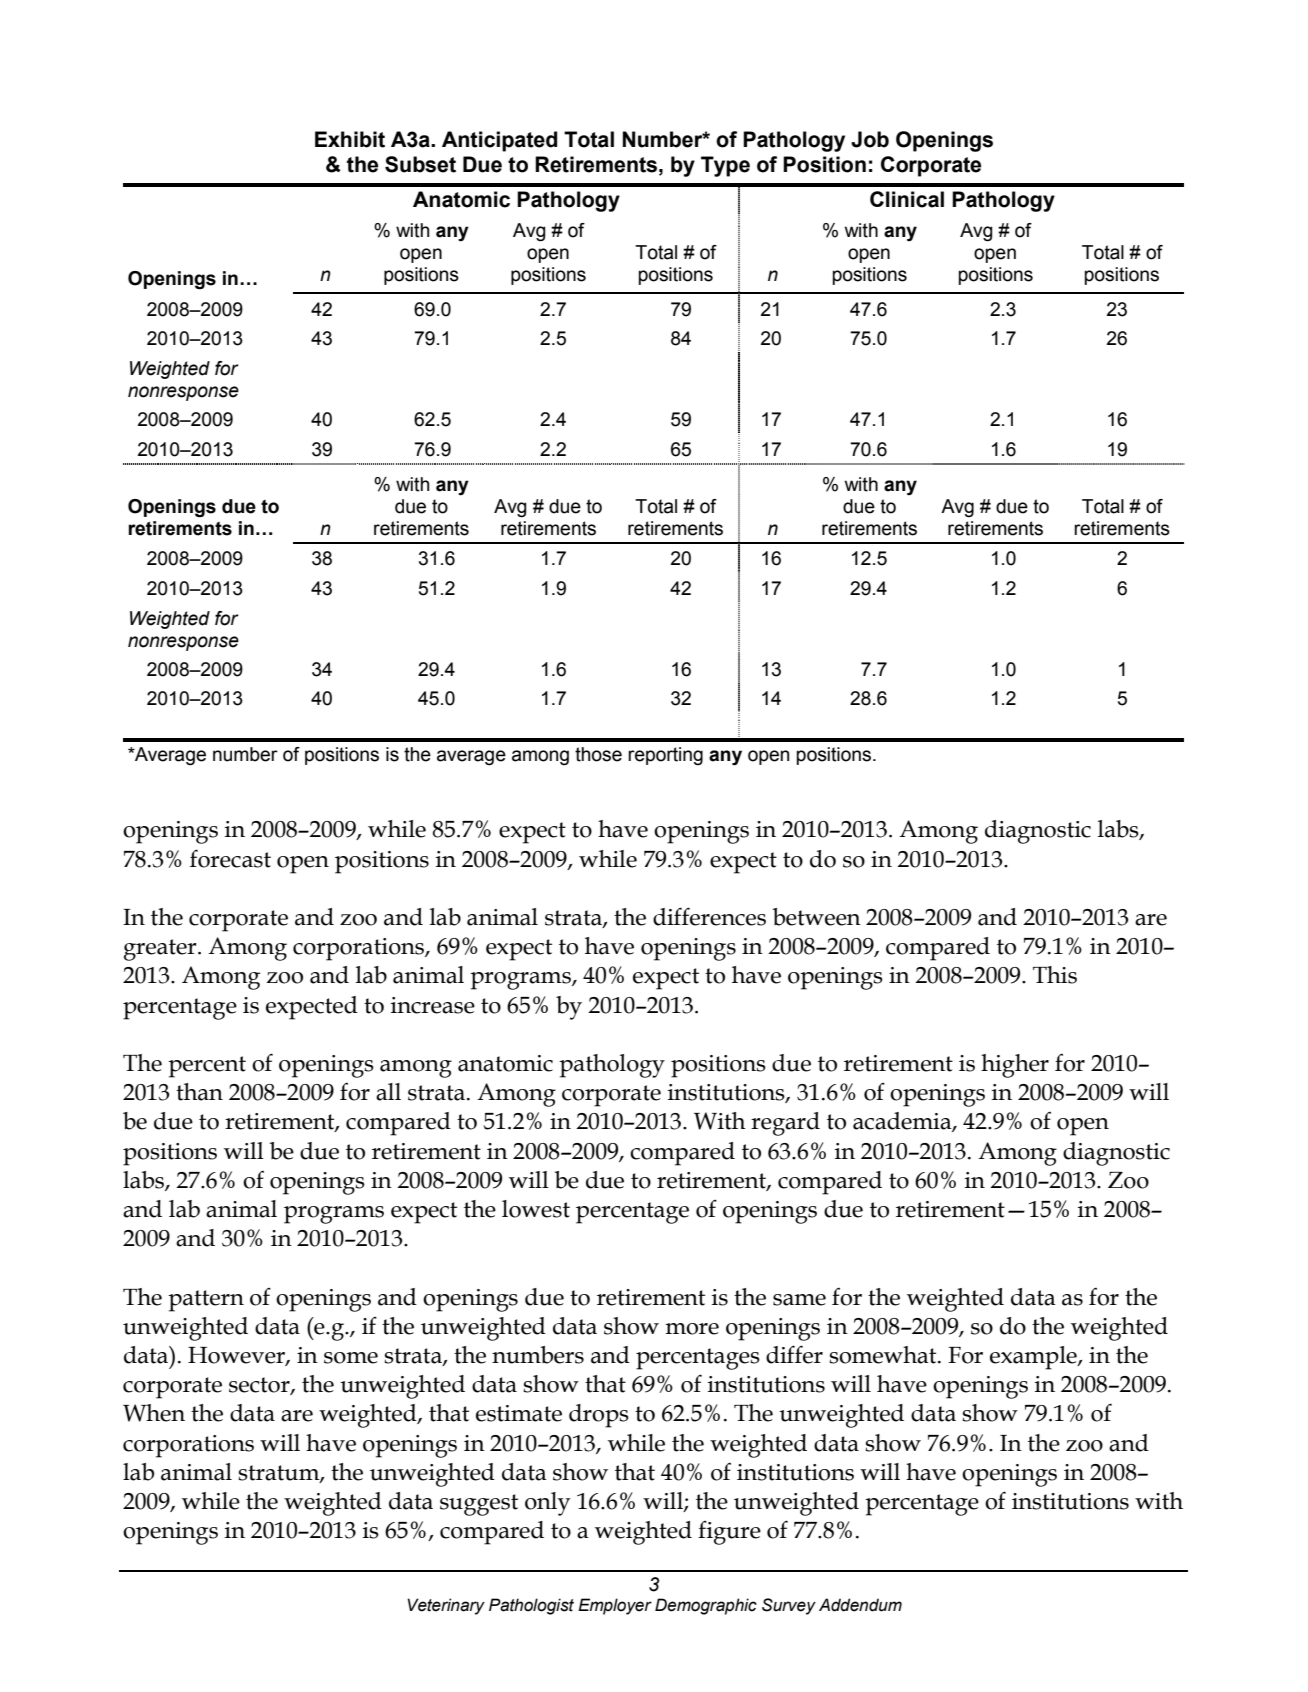 The width and height of the screenshot is (1308, 1692). I want to click on forecast, so click(230, 858).
